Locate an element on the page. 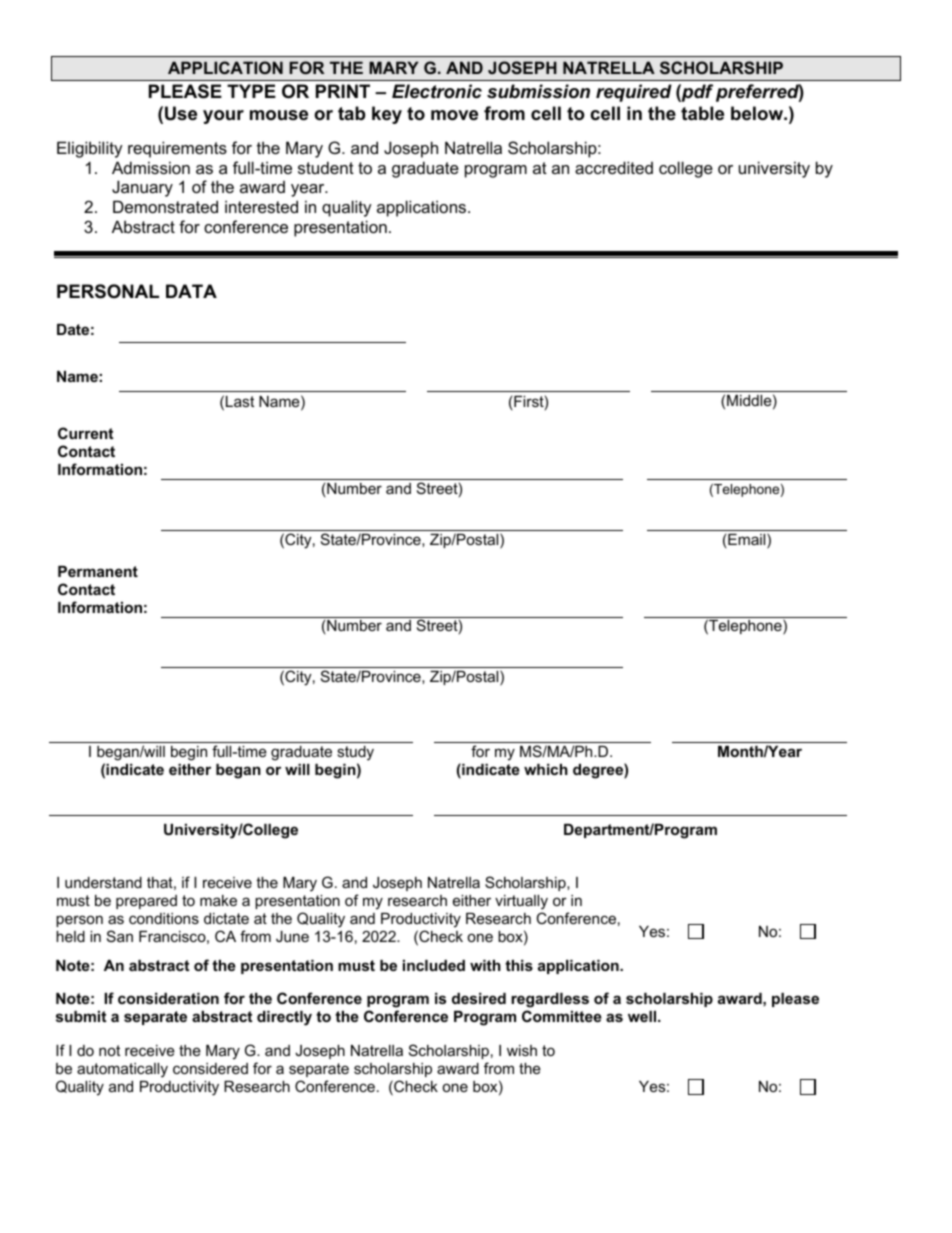 The height and width of the image is (1233, 952). key is located at coordinates (387, 115).
